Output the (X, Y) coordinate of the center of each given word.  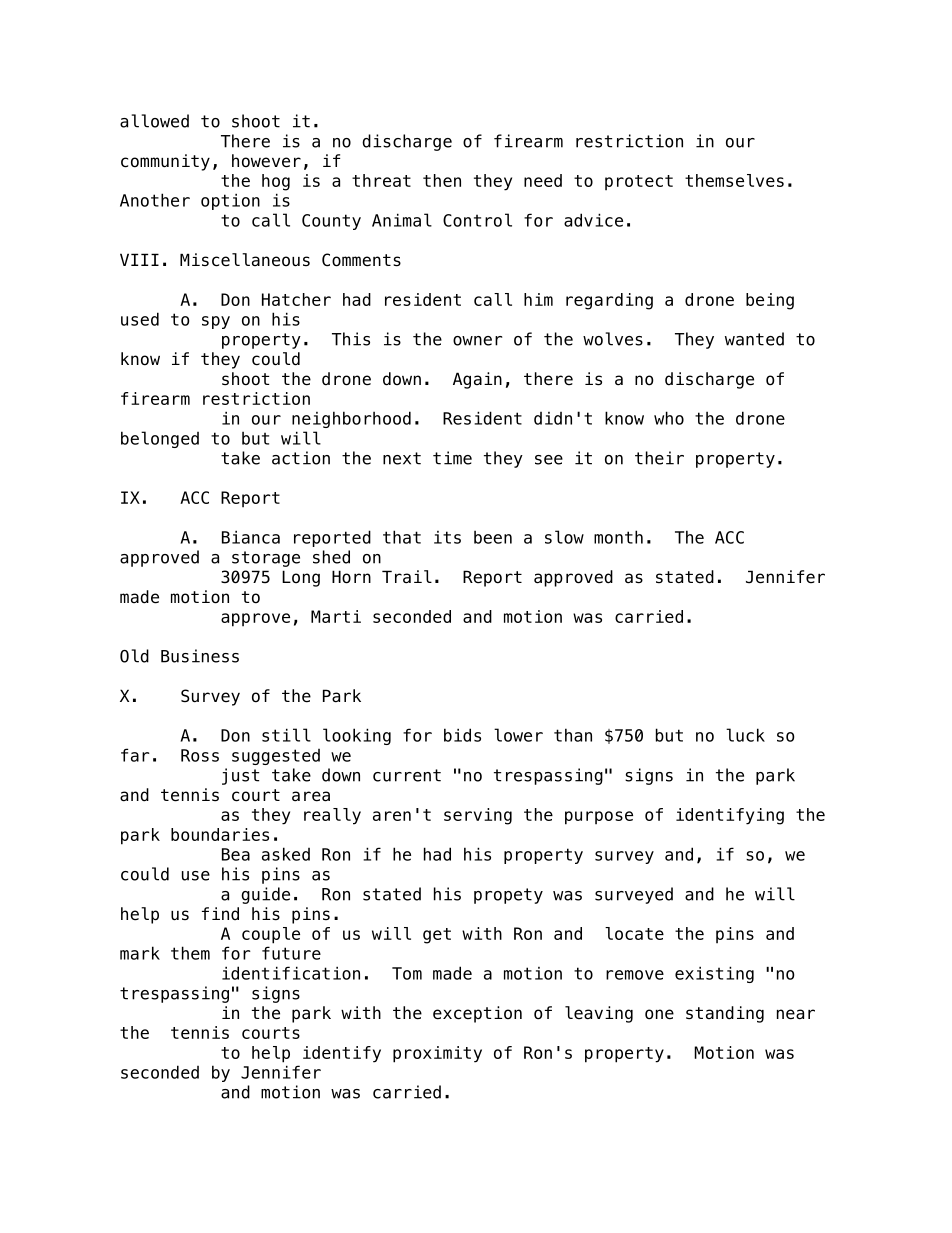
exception (477, 1014)
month (618, 537)
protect (639, 182)
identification (291, 973)
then (442, 180)
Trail (407, 577)
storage (266, 559)
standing (725, 1014)
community (165, 162)
